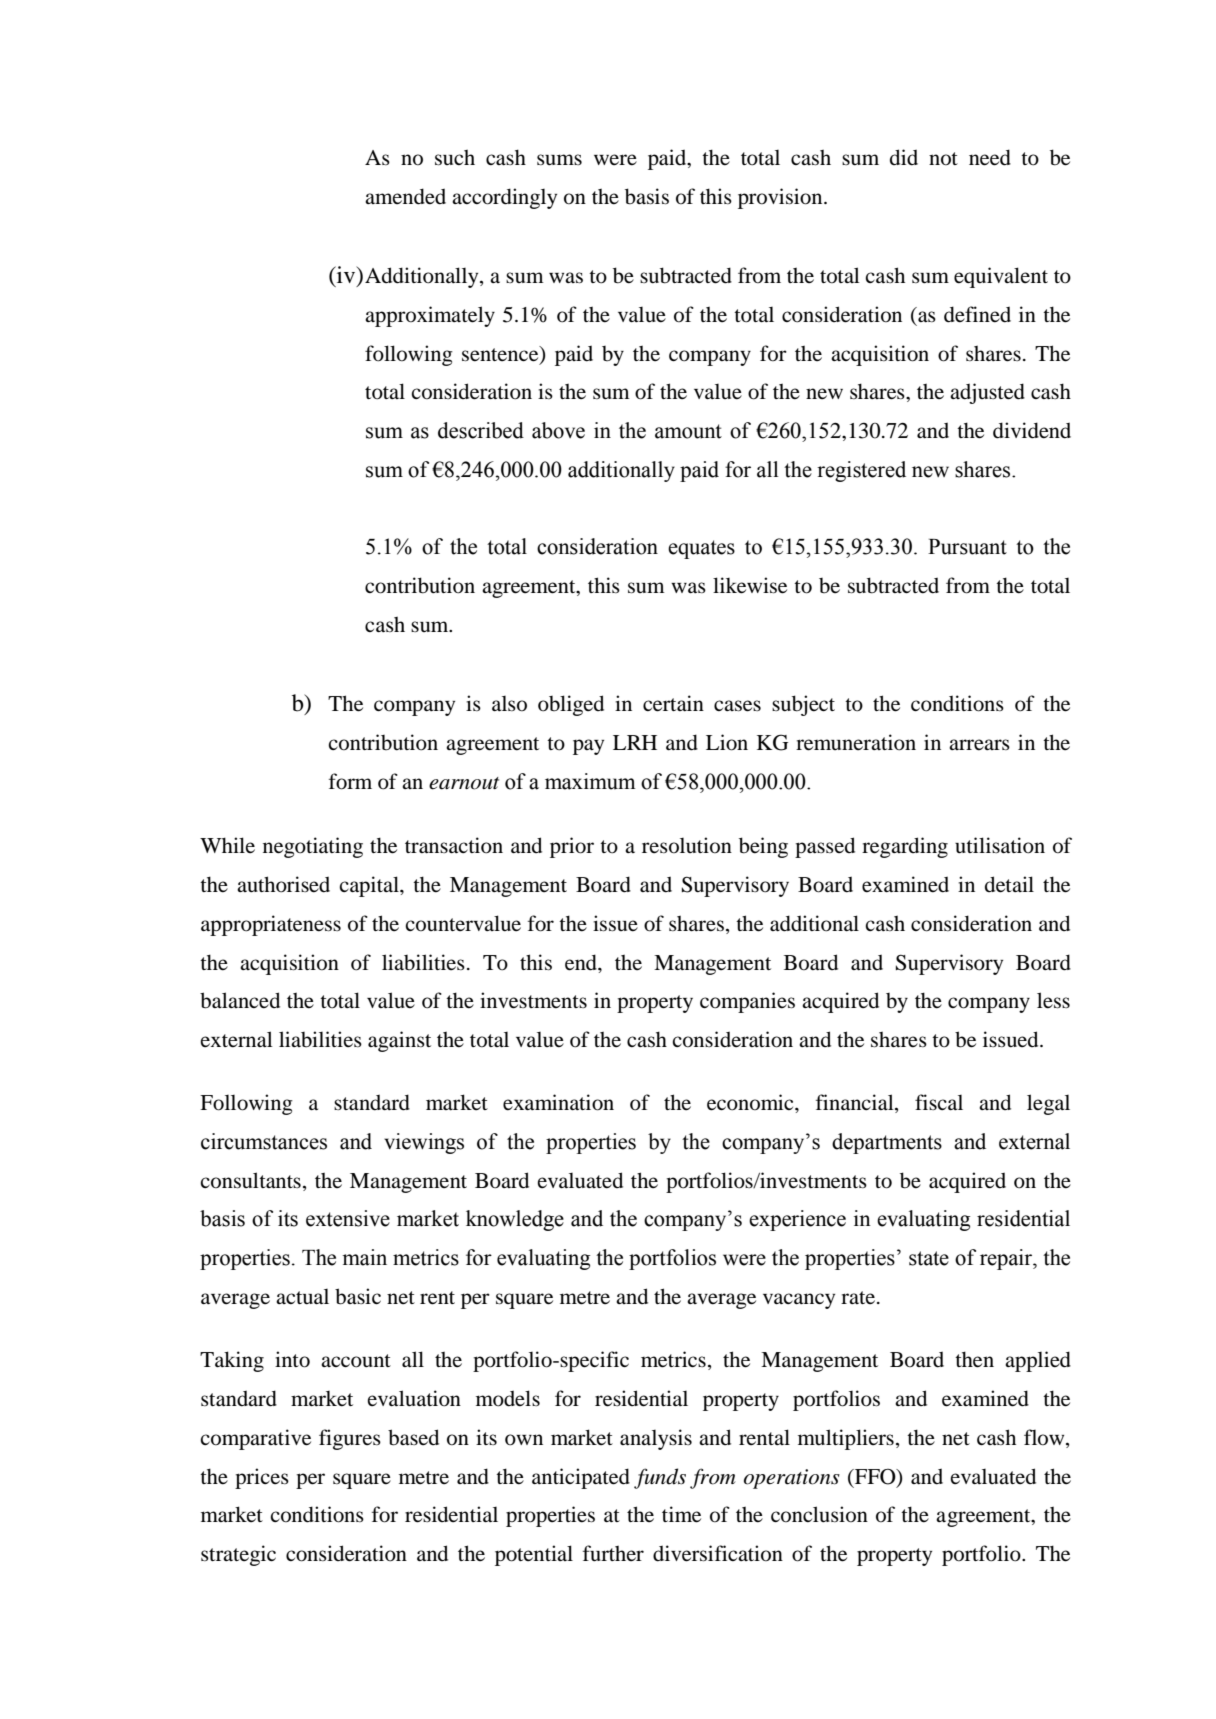 The height and width of the document is (1719, 1216). Describe the element at coordinates (967, 547) in the document. I see `Pursuant` at that location.
